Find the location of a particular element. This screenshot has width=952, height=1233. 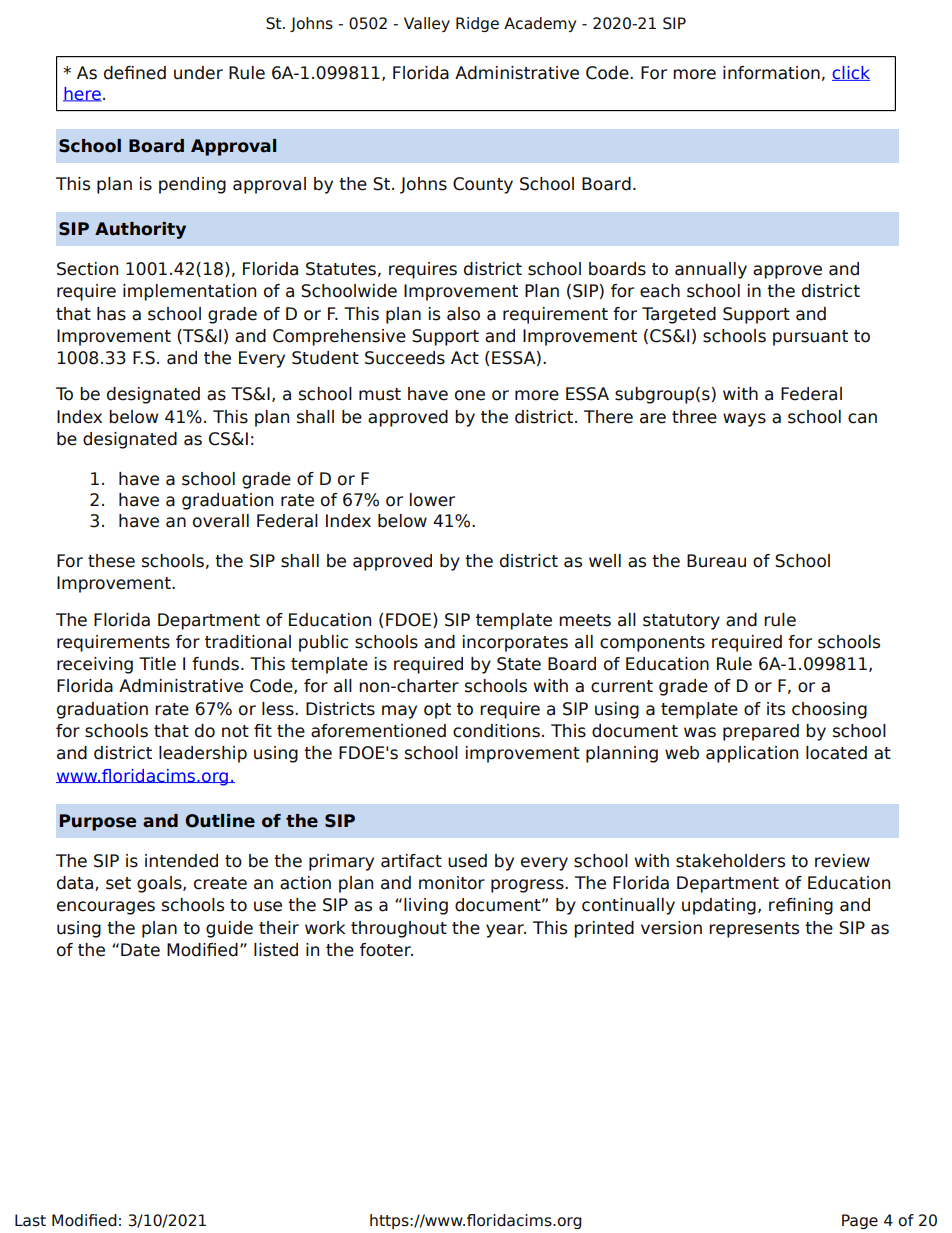

defined is located at coordinates (135, 73).
